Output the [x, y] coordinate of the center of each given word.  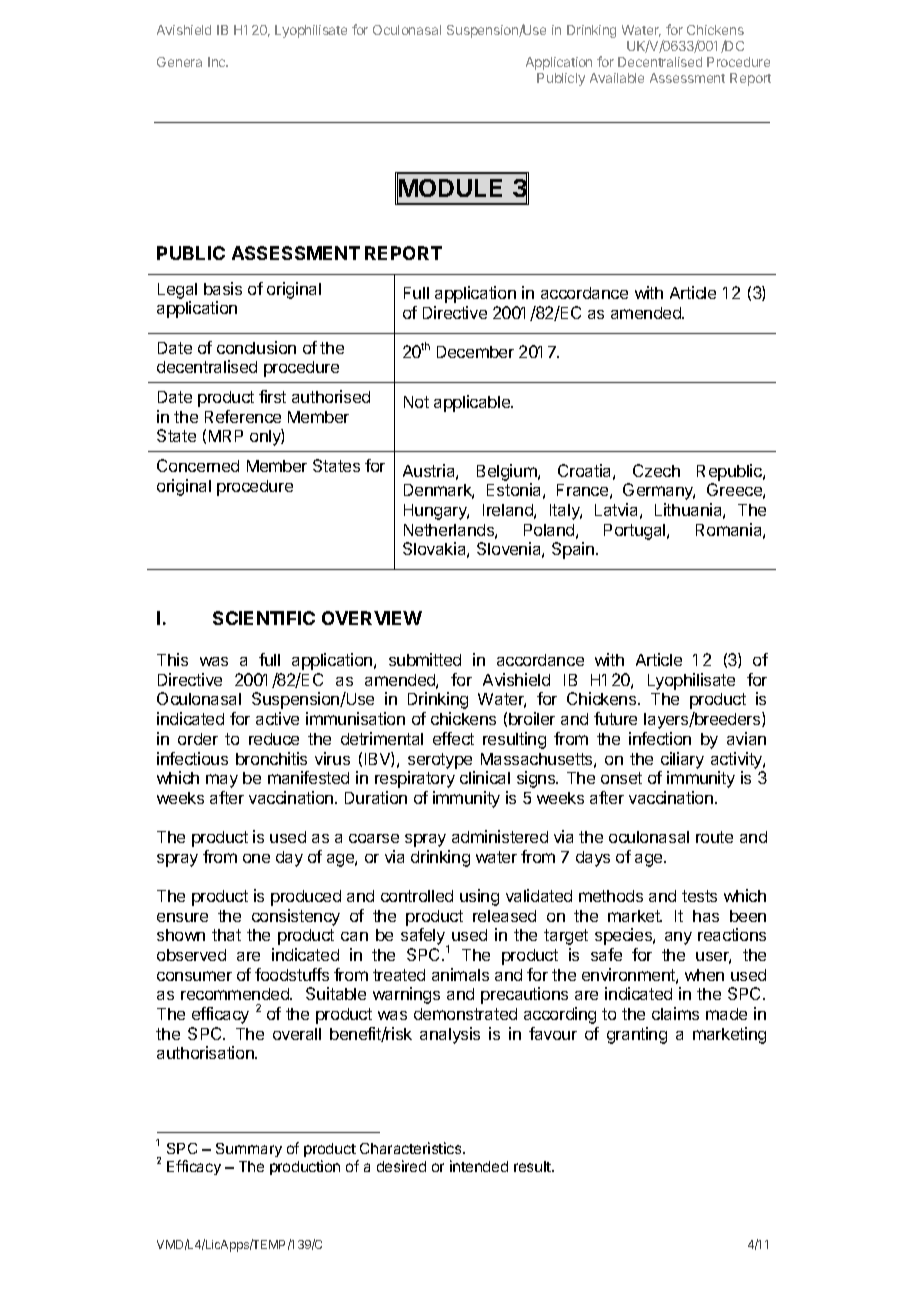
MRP [226, 436]
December [475, 352]
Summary [249, 1150]
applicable [473, 403]
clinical [485, 777]
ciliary [682, 760]
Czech [656, 470]
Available [617, 78]
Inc [218, 62]
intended [479, 1166]
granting [637, 1035]
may [222, 781]
